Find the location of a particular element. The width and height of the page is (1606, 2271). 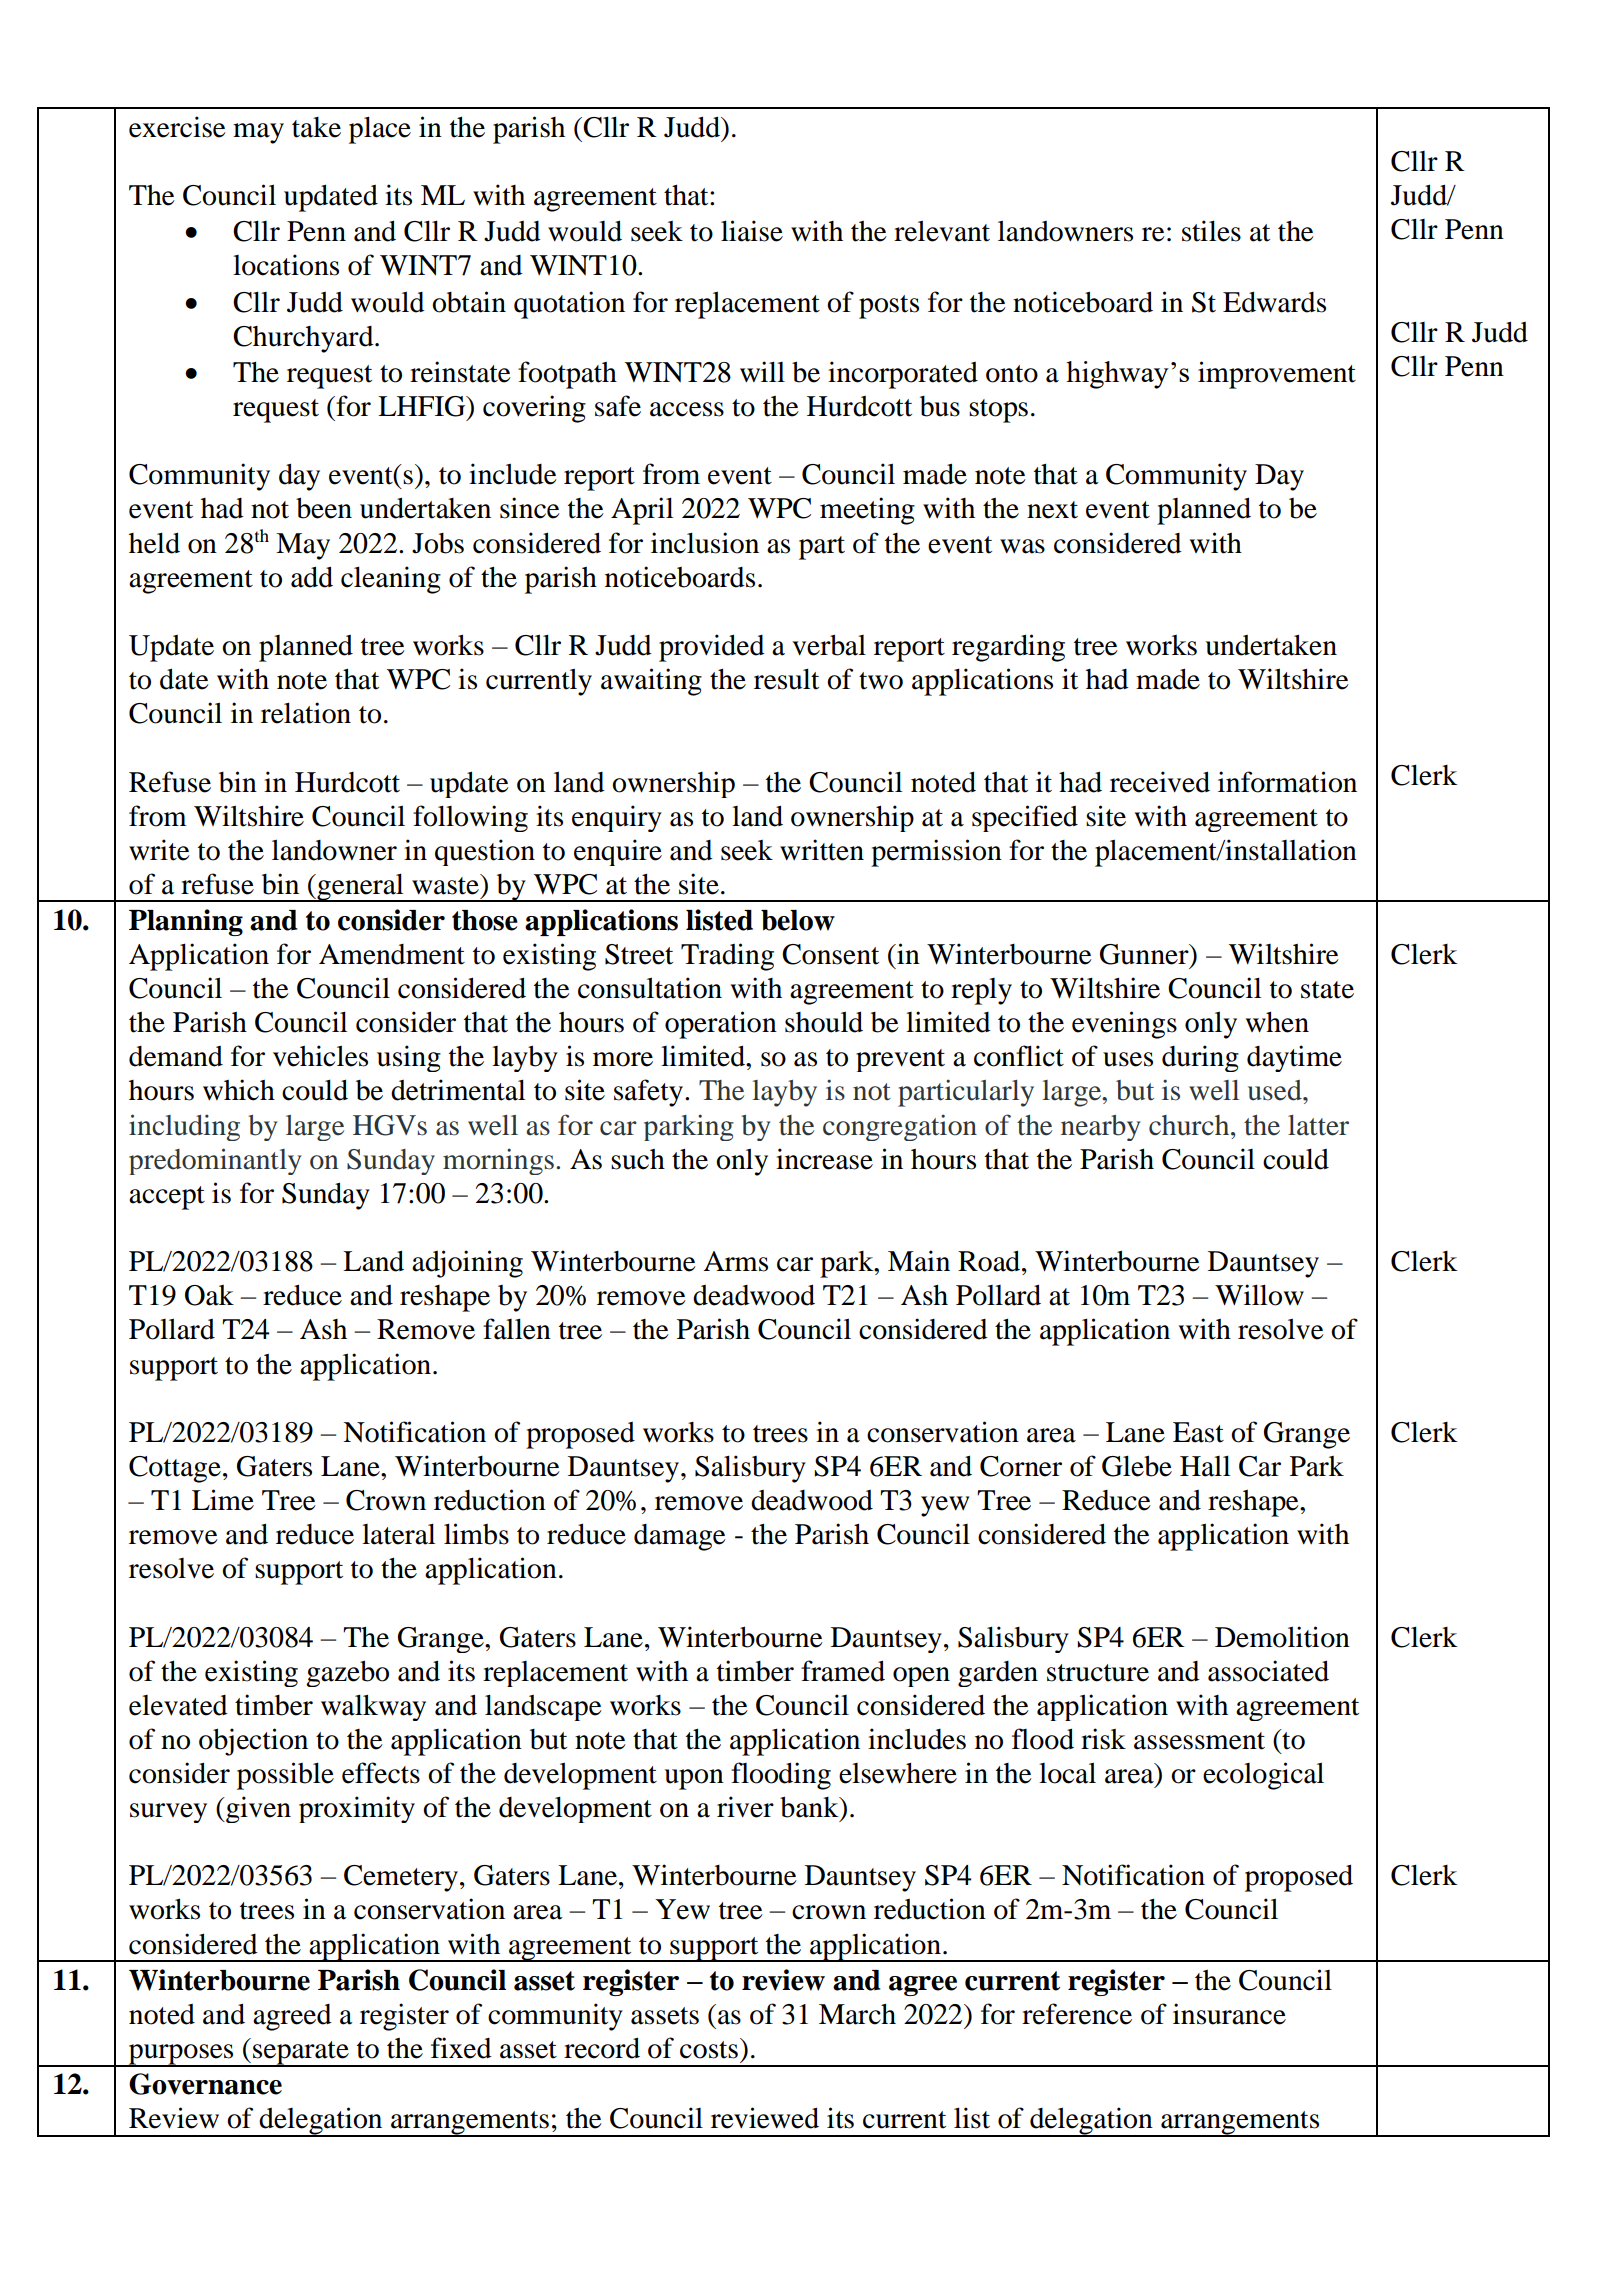

stiles is located at coordinates (1211, 231).
